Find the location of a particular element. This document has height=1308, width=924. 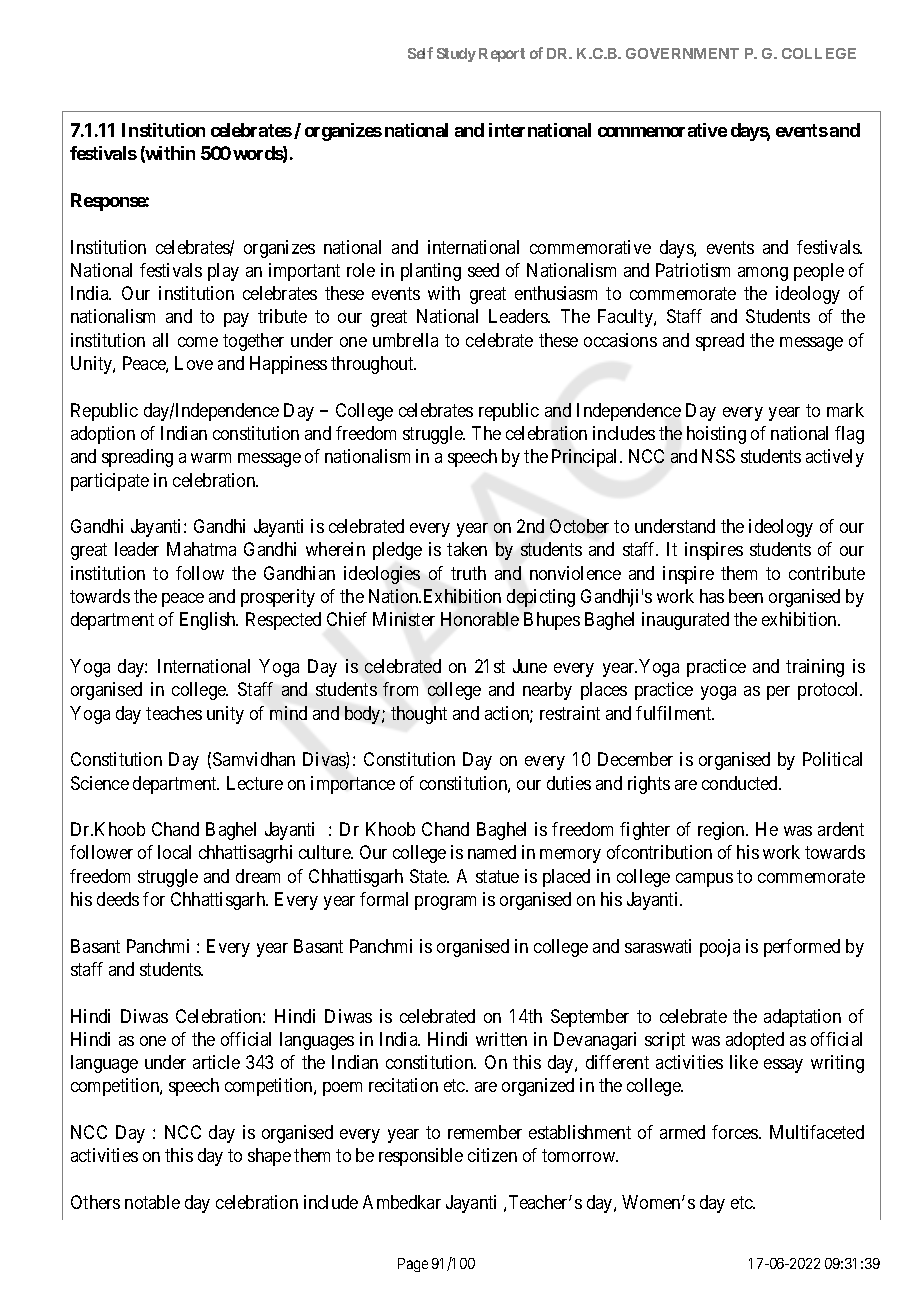

GOVERNMENT is located at coordinates (682, 53).
